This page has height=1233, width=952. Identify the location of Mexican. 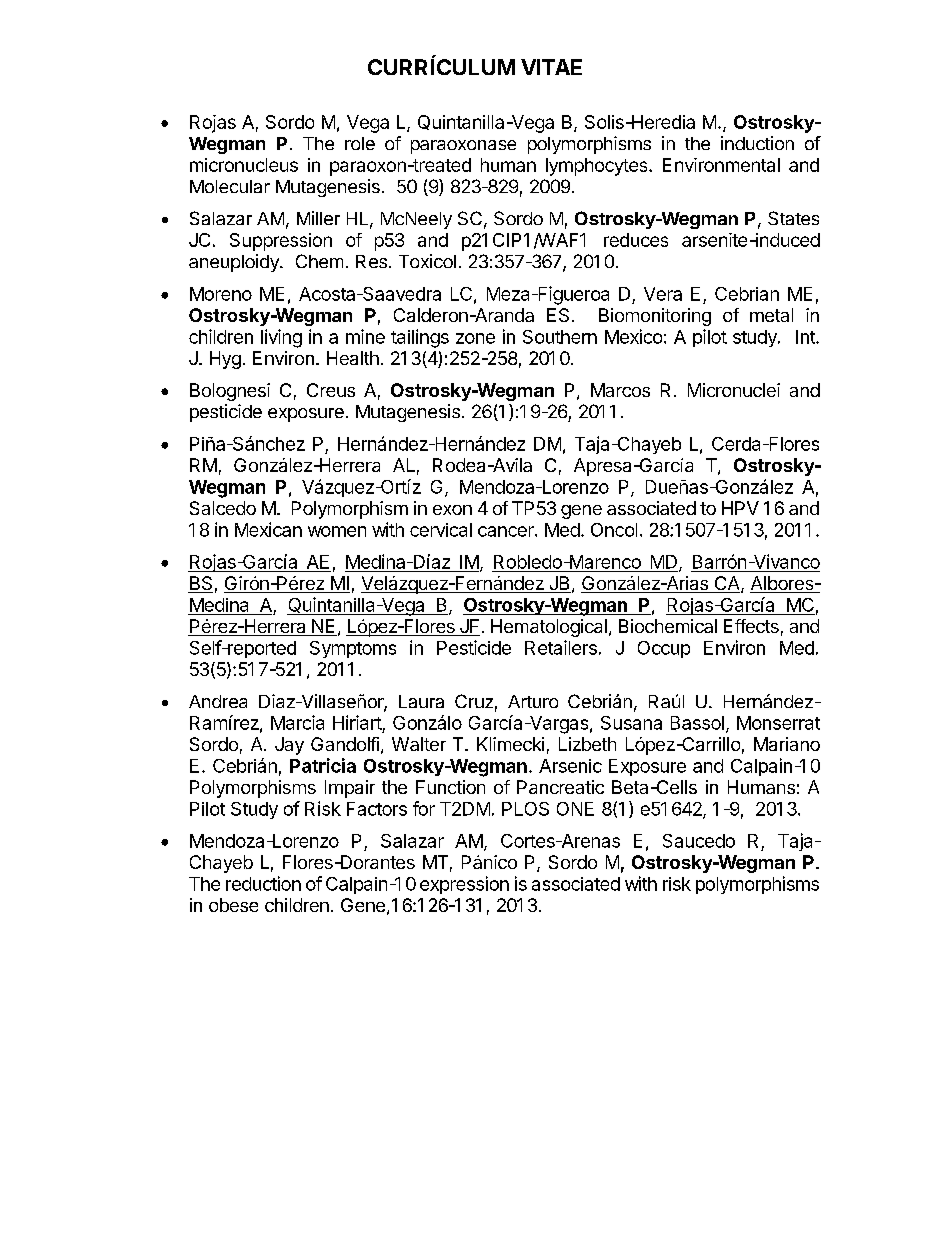
(268, 529).
